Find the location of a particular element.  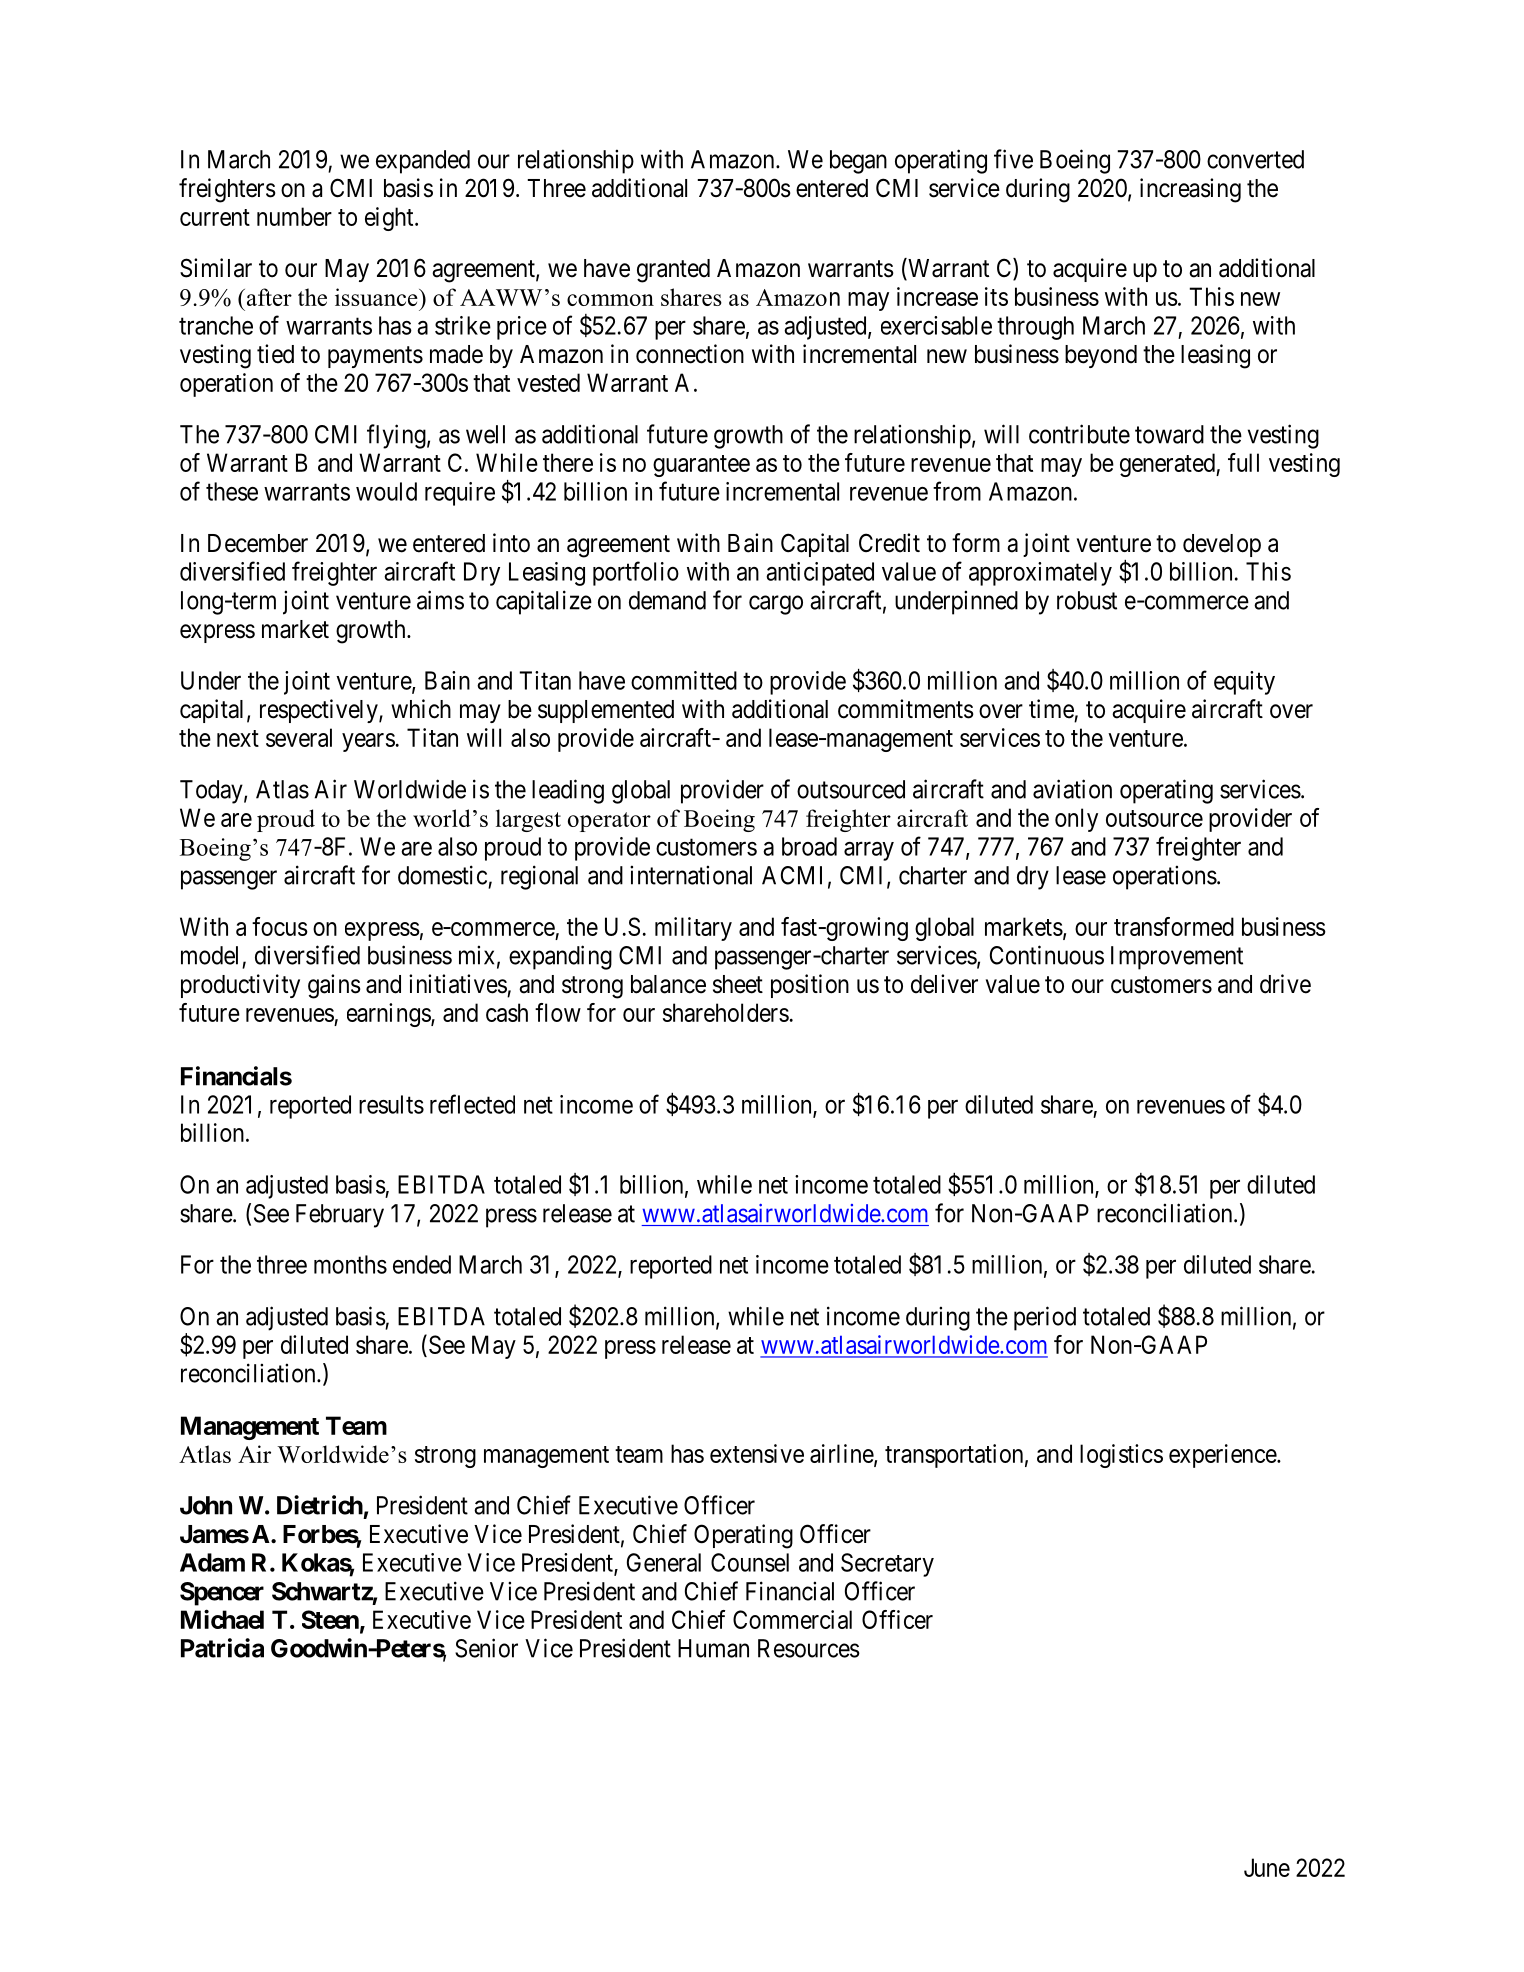

increasing is located at coordinates (1190, 190).
